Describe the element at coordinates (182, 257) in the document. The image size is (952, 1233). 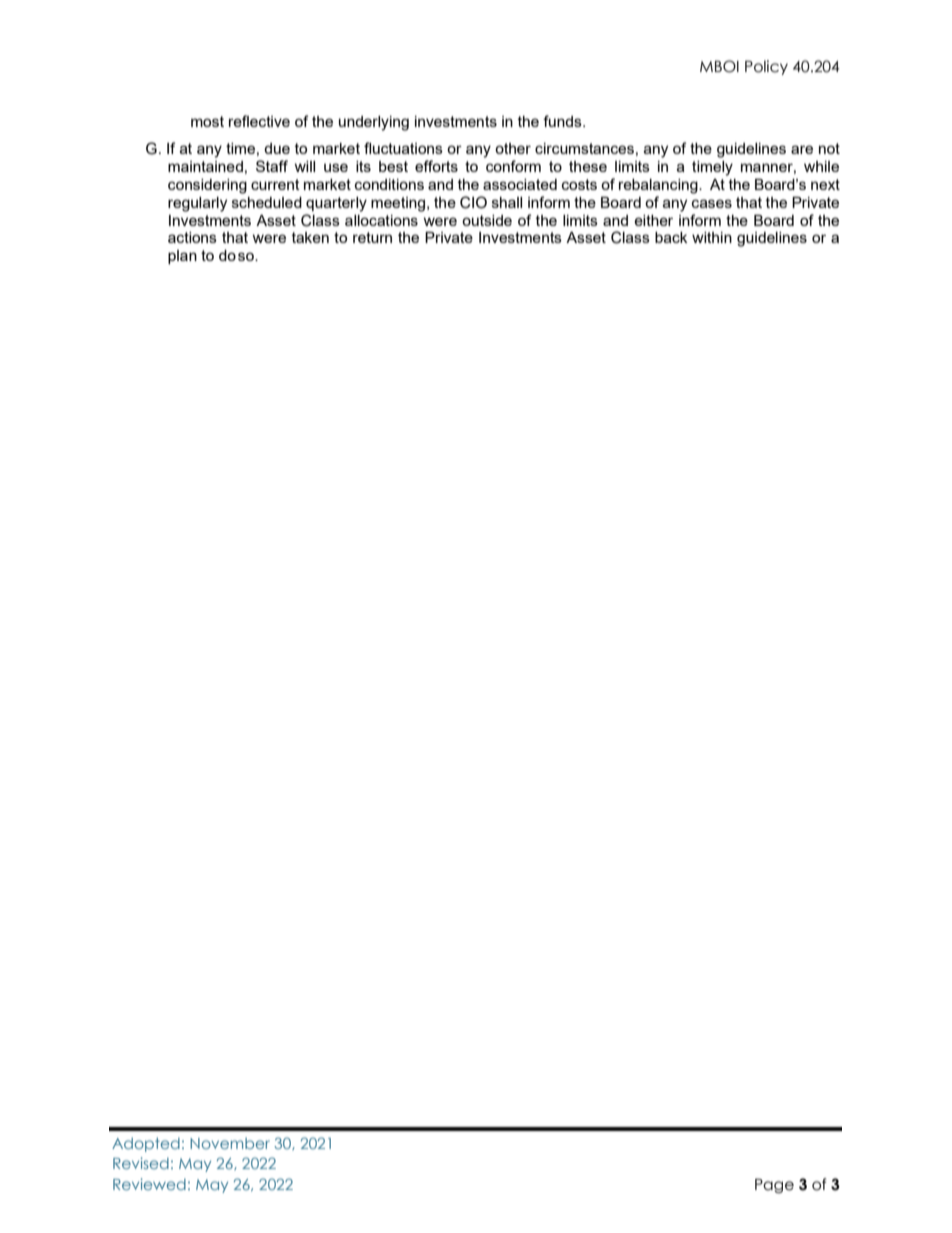
I see `plan` at that location.
